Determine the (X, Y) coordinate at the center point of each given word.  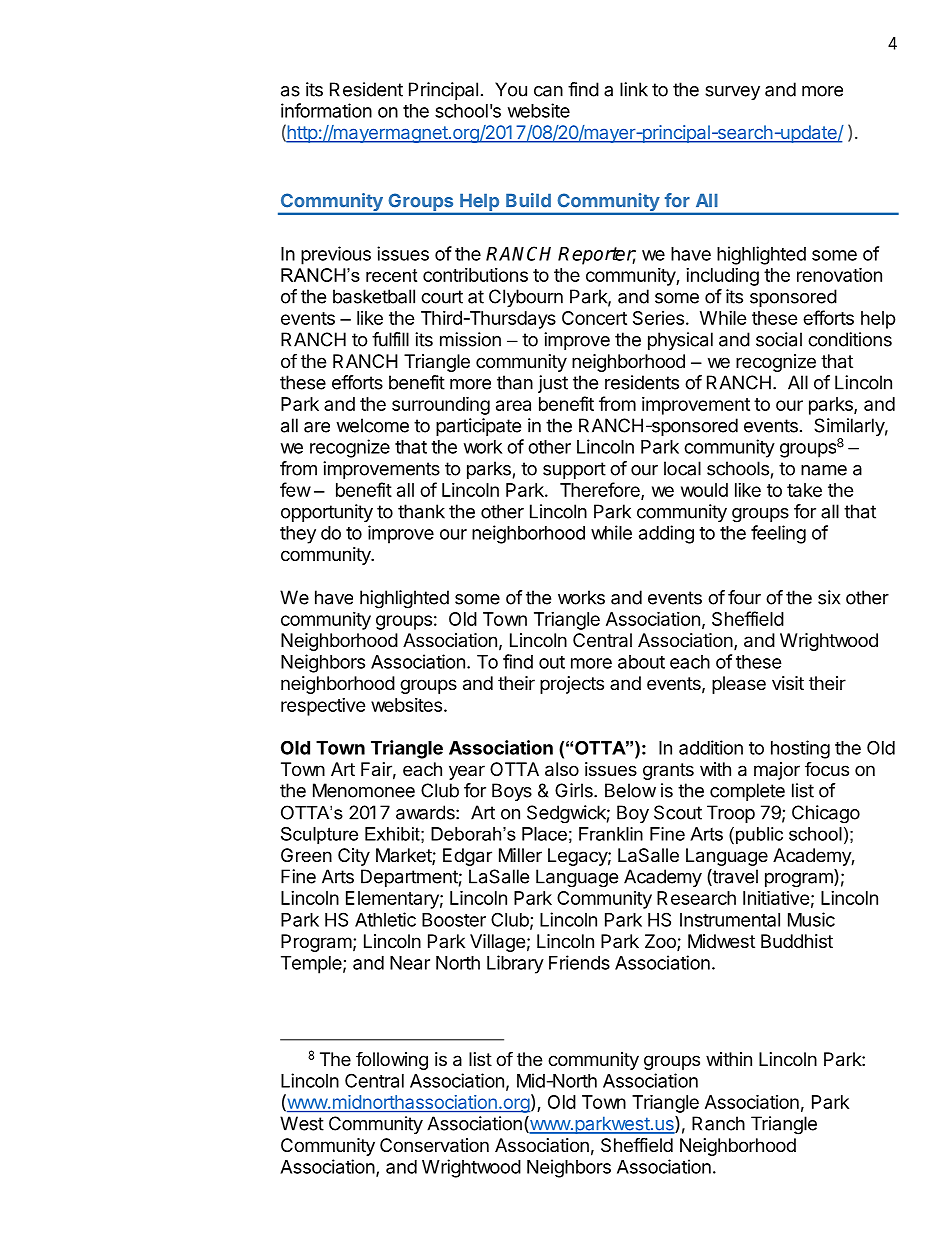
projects (572, 685)
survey (732, 93)
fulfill (390, 339)
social (779, 339)
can (548, 91)
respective (323, 707)
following (392, 1060)
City (354, 857)
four (744, 597)
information (326, 110)
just (553, 384)
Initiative (776, 897)
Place (544, 834)
